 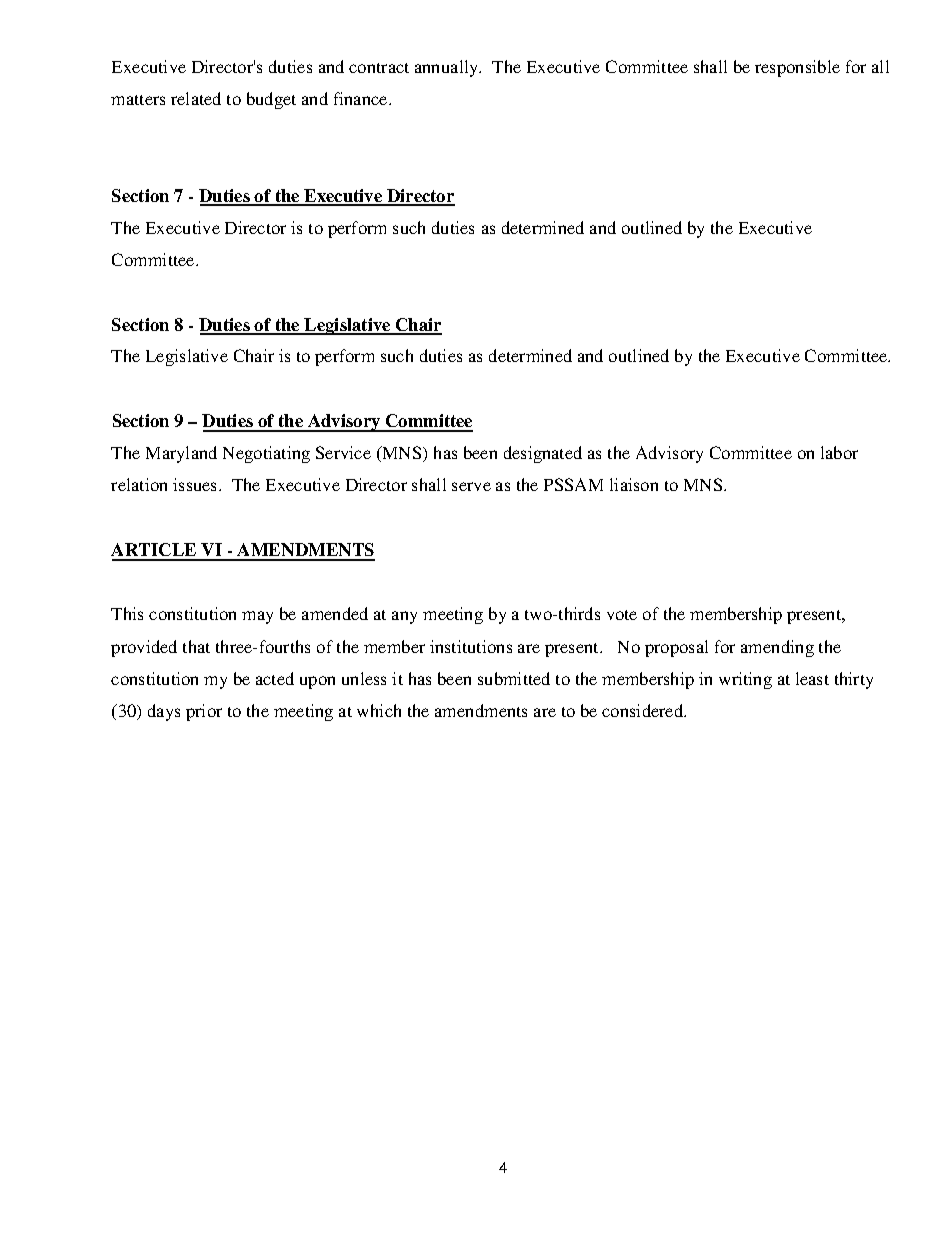 I want to click on labor, so click(x=839, y=452).
